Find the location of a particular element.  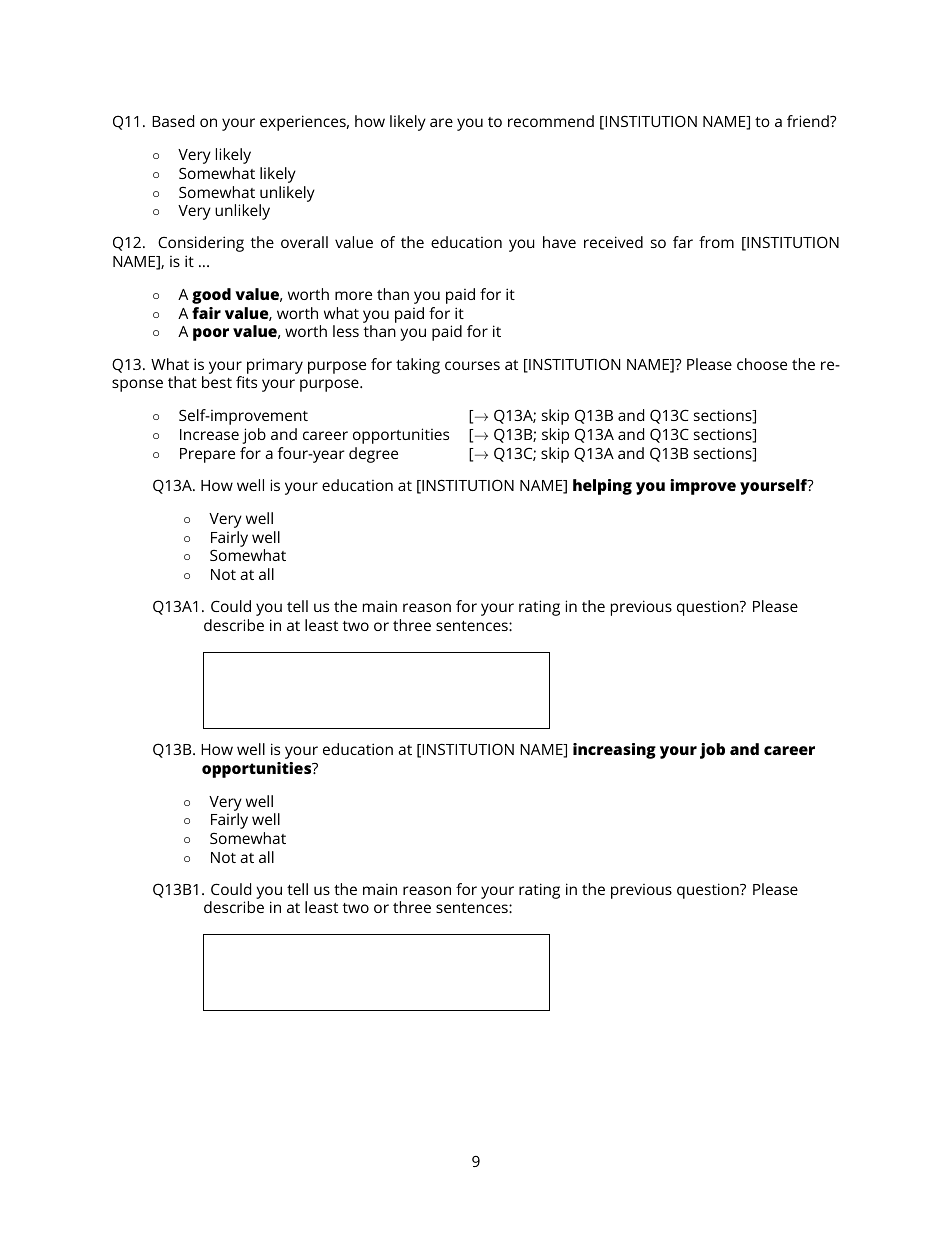

increasing is located at coordinates (614, 751).
